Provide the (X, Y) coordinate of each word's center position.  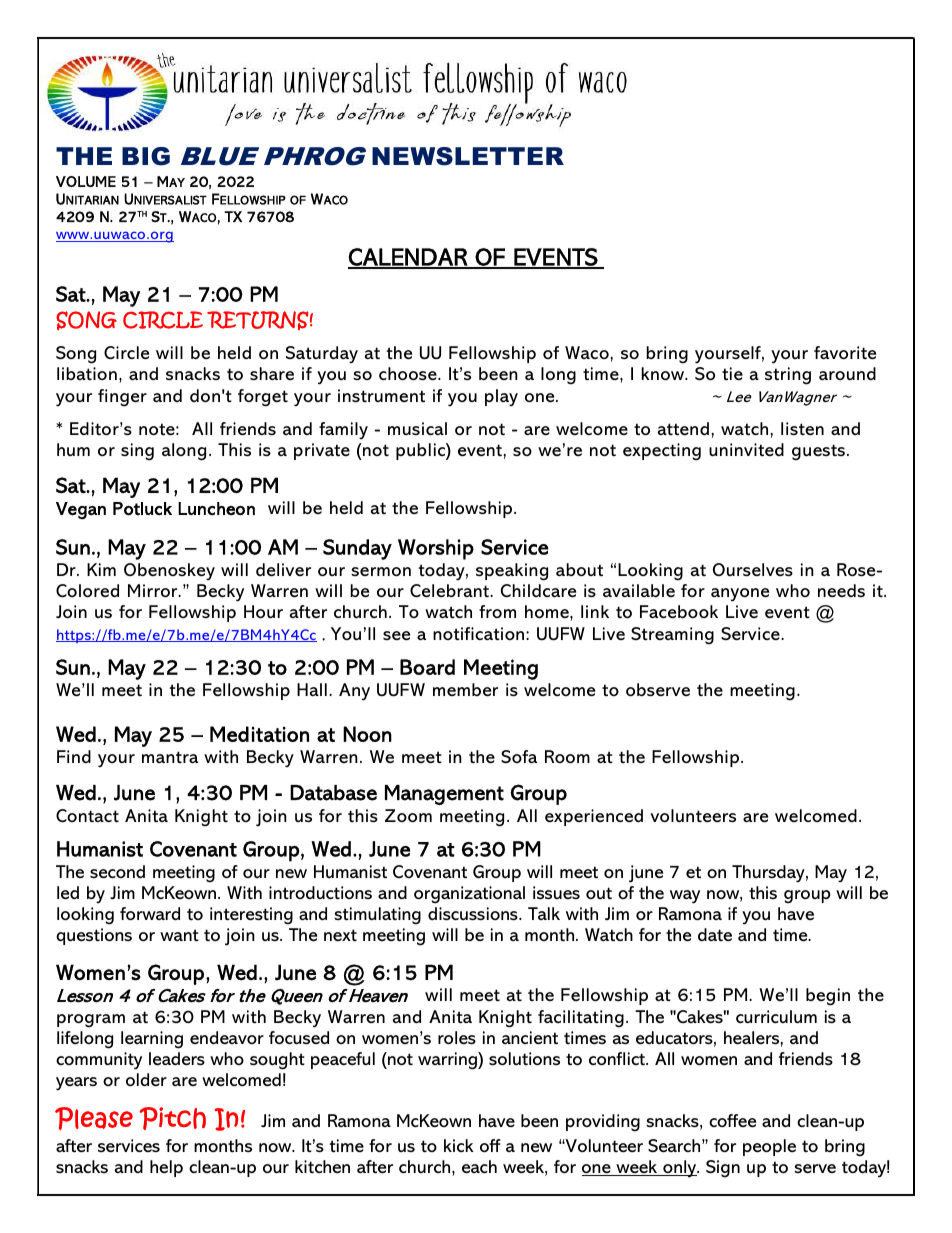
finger (122, 398)
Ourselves (753, 570)
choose (409, 374)
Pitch (172, 1118)
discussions (474, 914)
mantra (170, 757)
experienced (594, 817)
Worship (436, 549)
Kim (101, 569)
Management (444, 795)
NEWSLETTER (468, 156)
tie (732, 373)
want (179, 935)
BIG (146, 156)
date (715, 934)
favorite (845, 353)
